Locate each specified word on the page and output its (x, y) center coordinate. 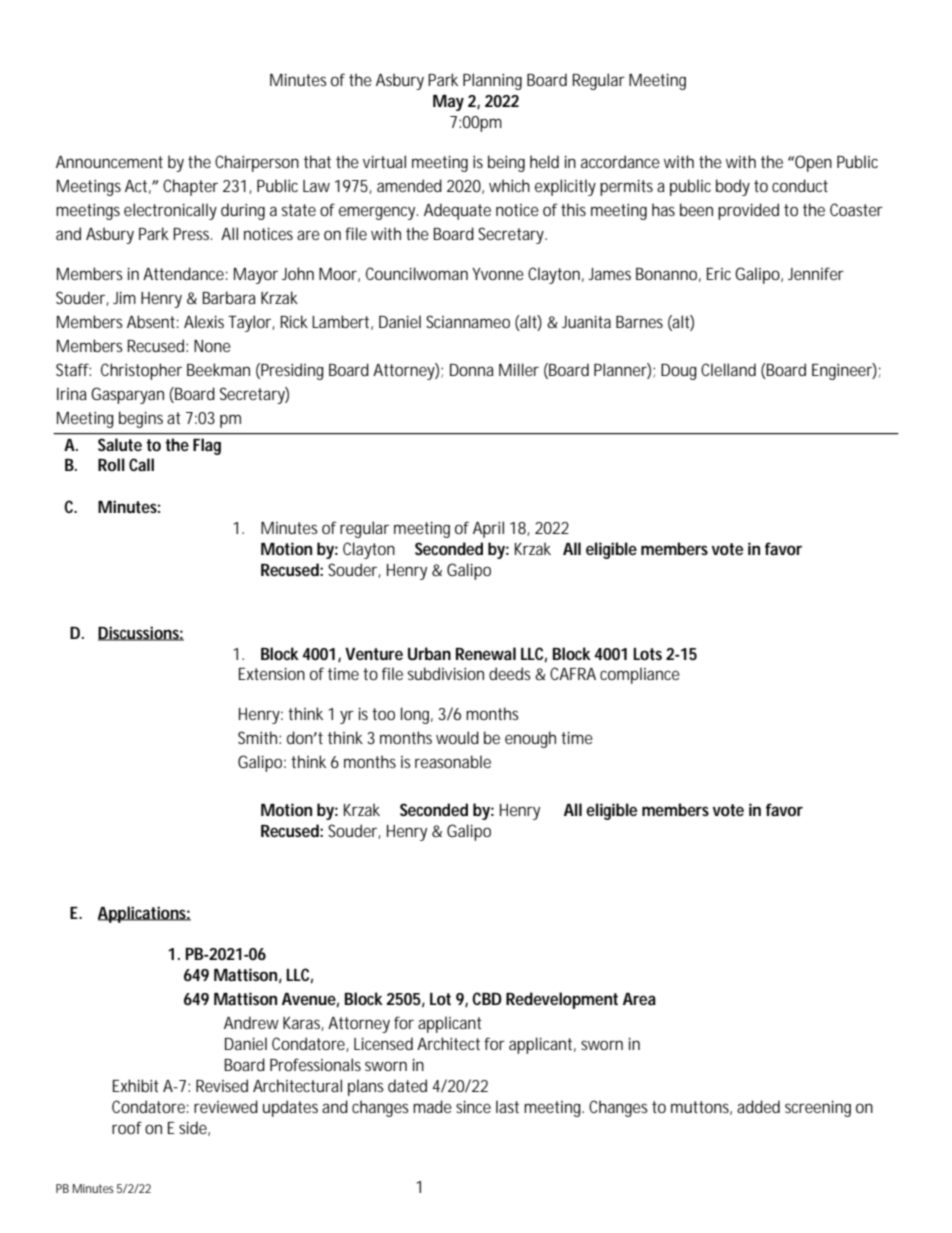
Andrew (251, 1022)
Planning (492, 81)
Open (812, 163)
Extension (272, 673)
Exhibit (136, 1085)
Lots (647, 654)
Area (639, 999)
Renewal (486, 653)
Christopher (141, 371)
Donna (472, 370)
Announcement (109, 162)
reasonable (453, 761)
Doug (679, 372)
